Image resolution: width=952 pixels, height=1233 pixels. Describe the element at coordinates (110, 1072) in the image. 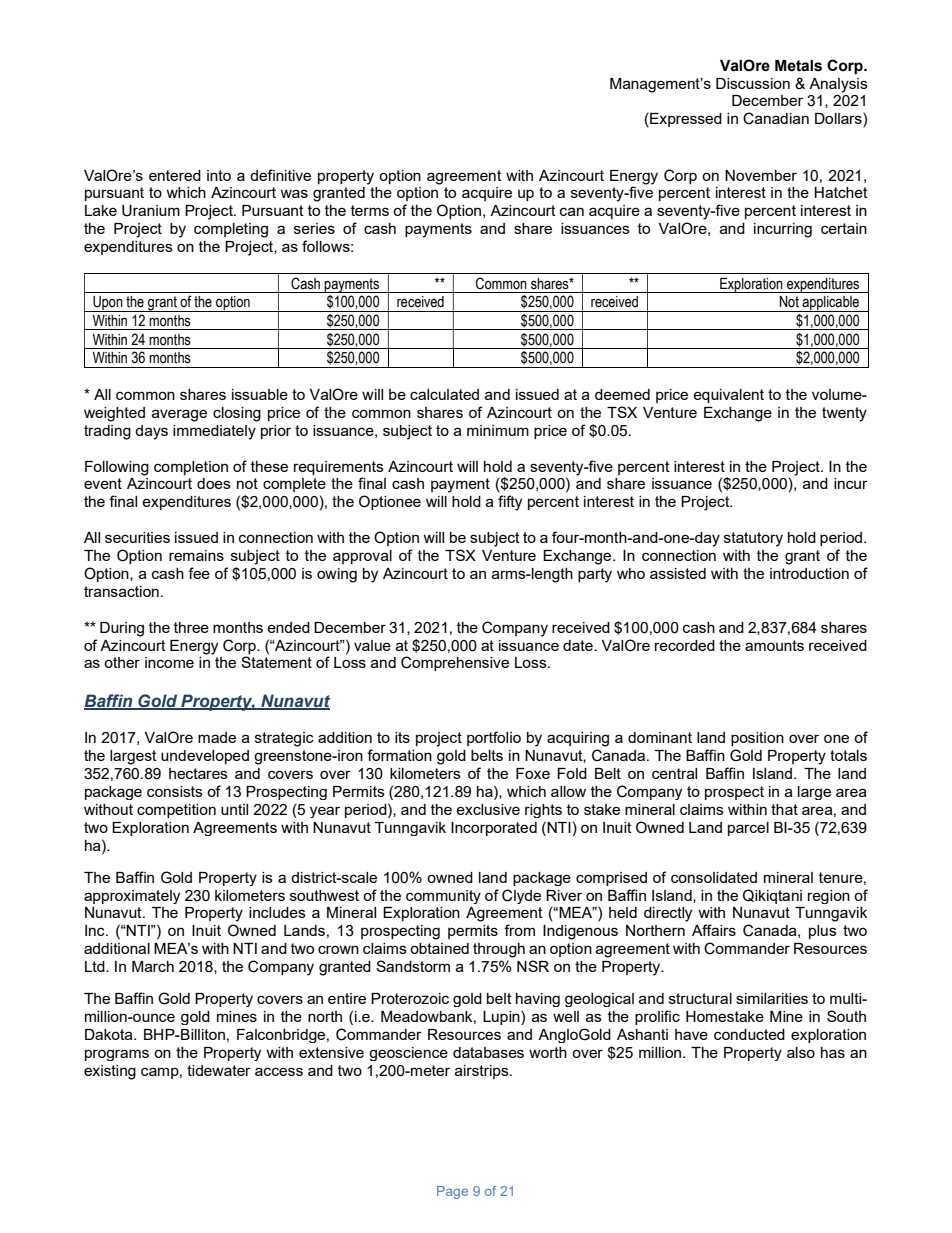

I see `existing` at that location.
